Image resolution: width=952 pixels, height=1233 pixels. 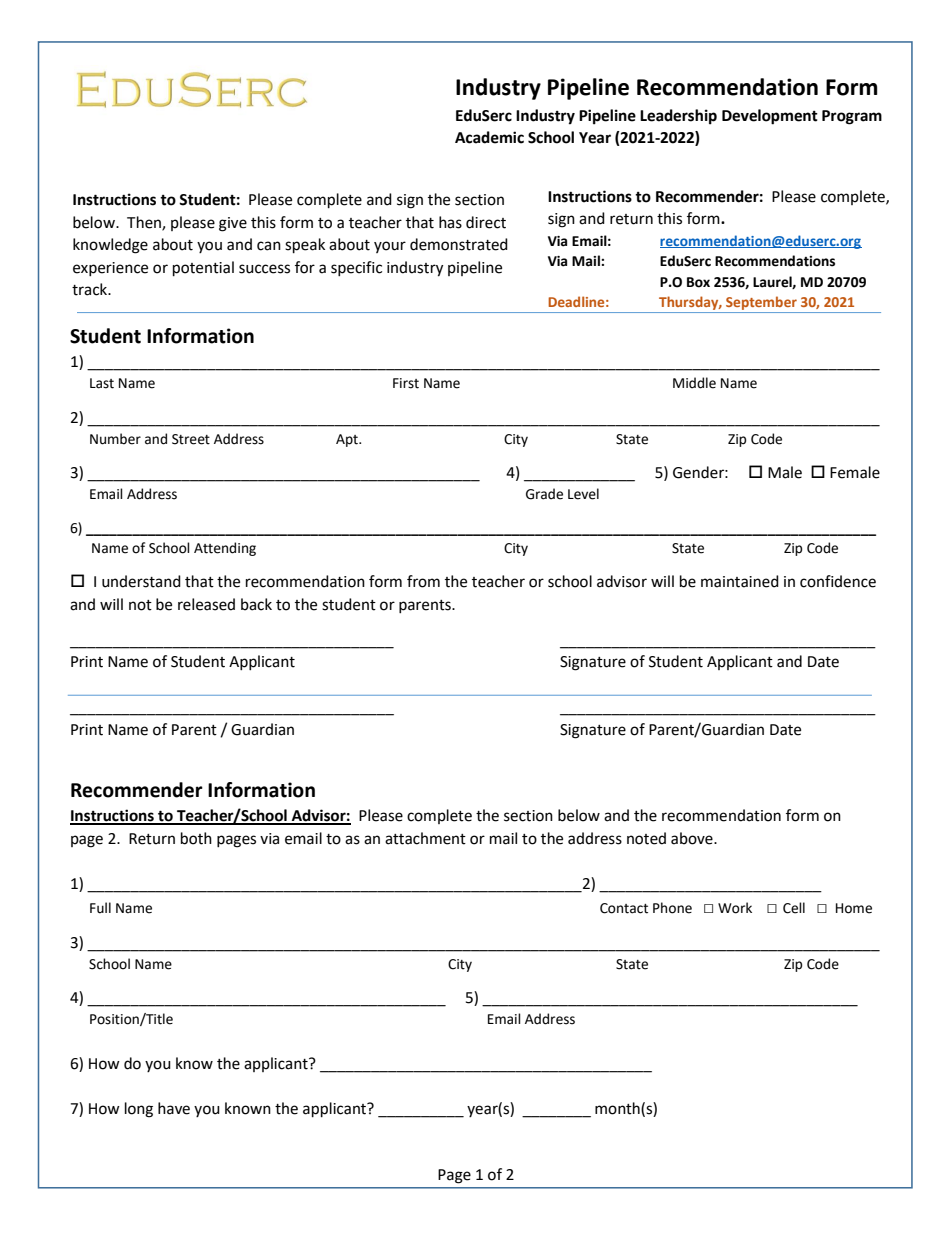 What do you see at coordinates (174, 1108) in the screenshot?
I see `have` at bounding box center [174, 1108].
